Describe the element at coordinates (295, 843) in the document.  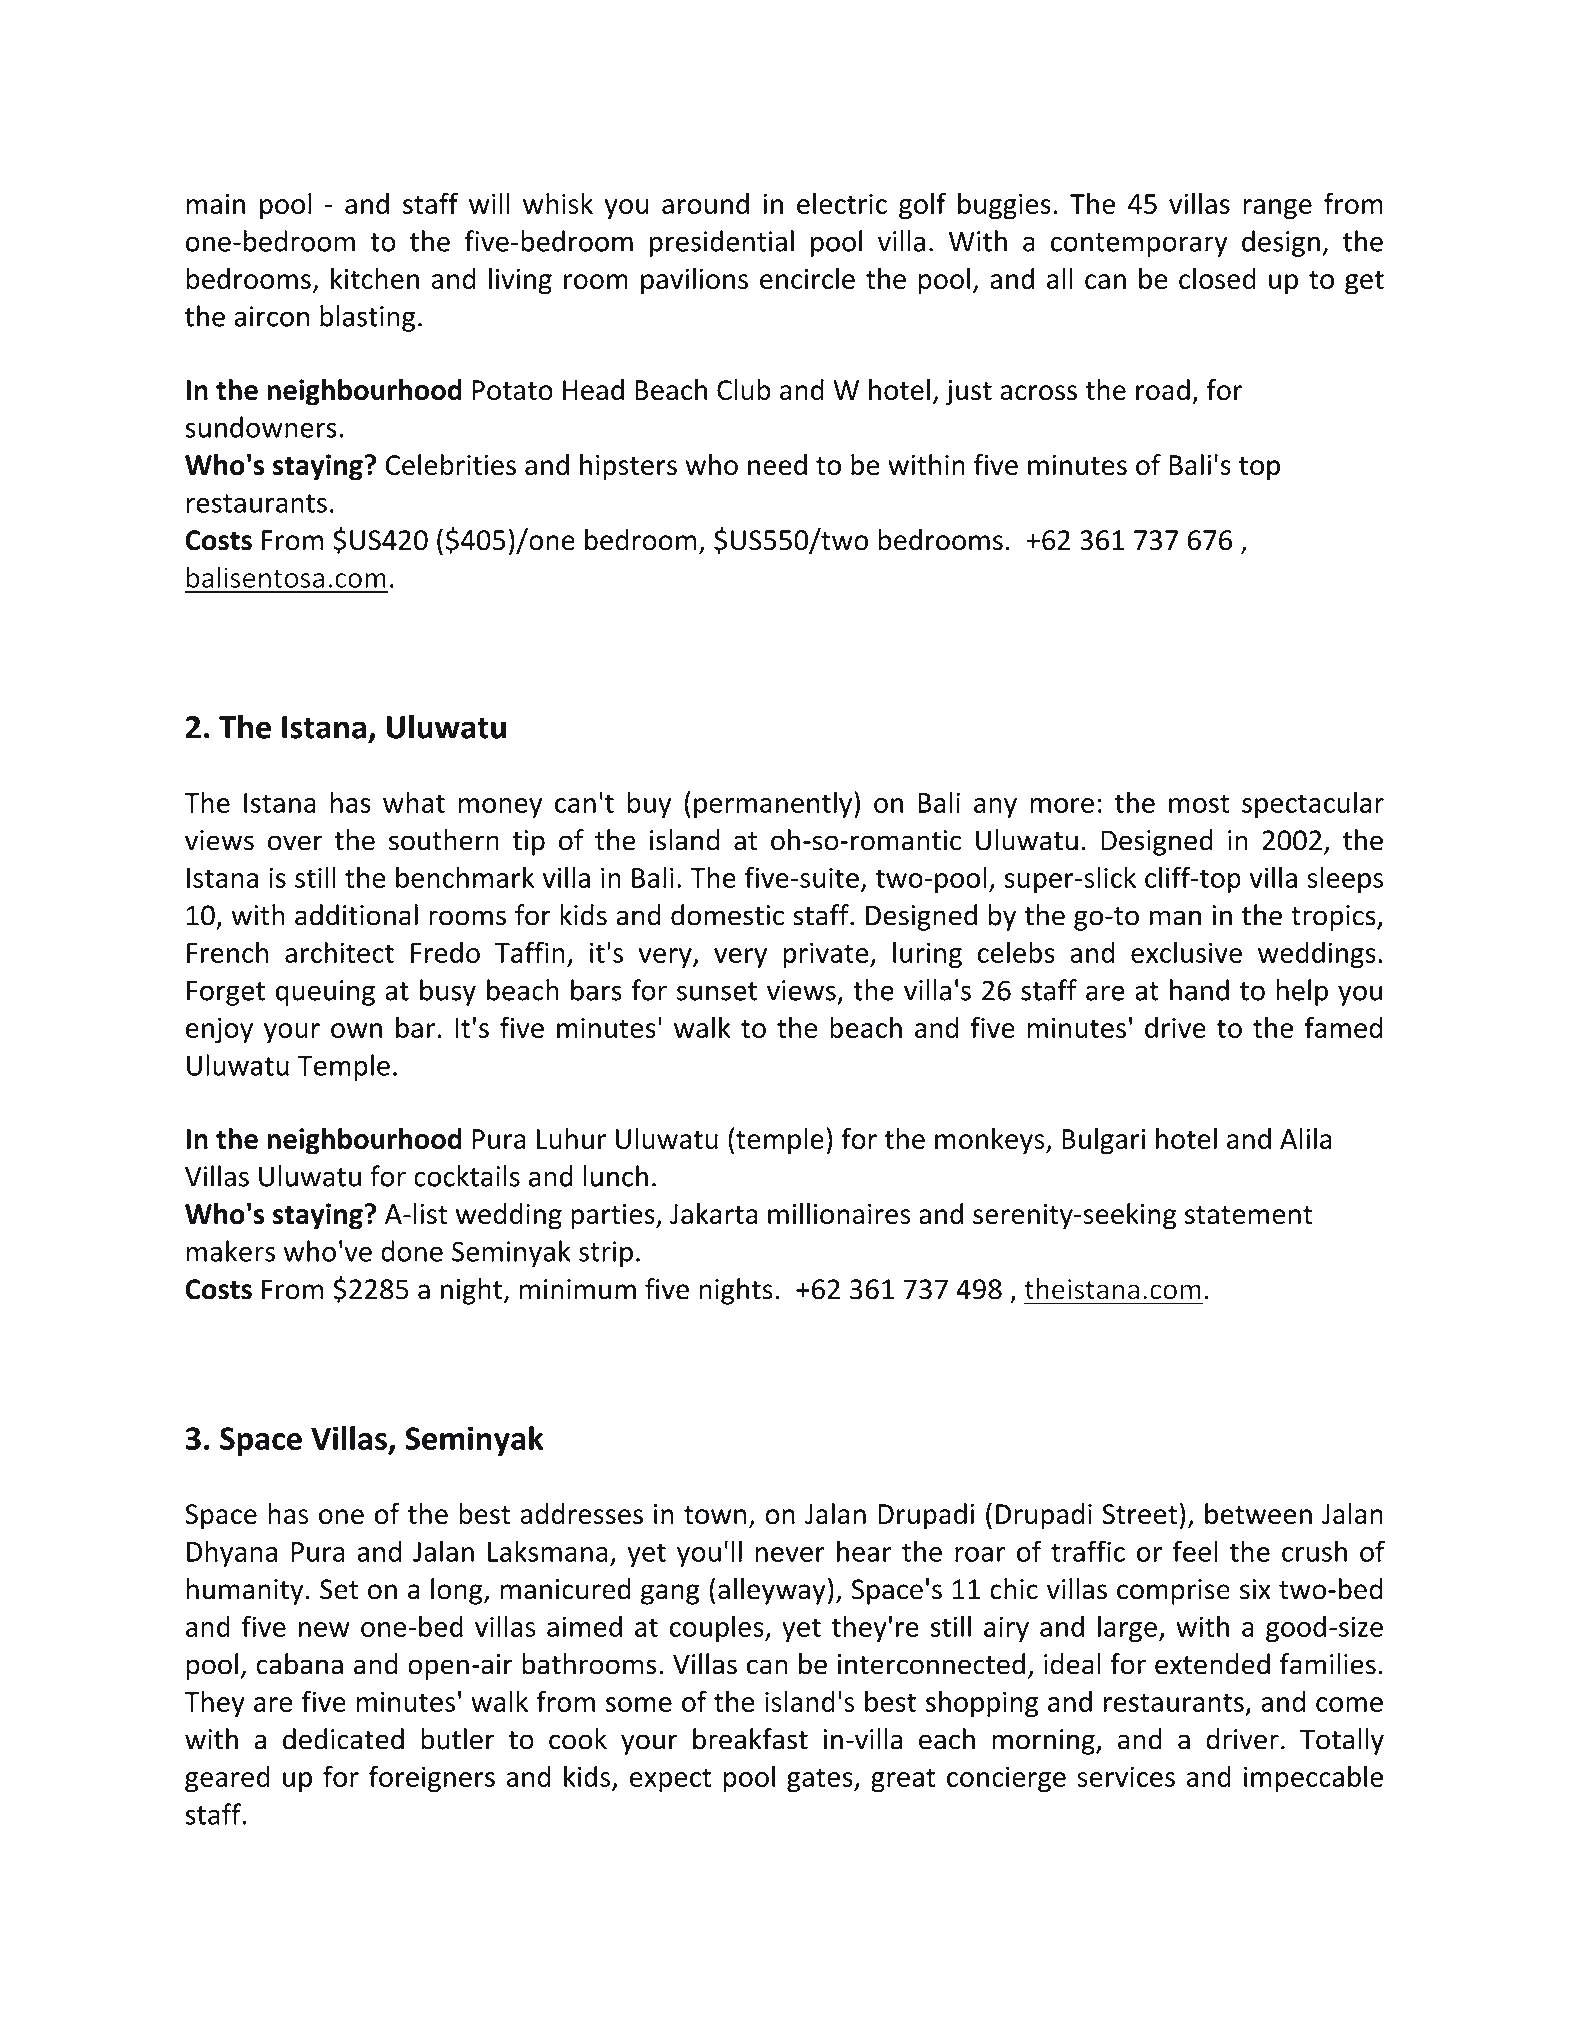
I see `over` at that location.
